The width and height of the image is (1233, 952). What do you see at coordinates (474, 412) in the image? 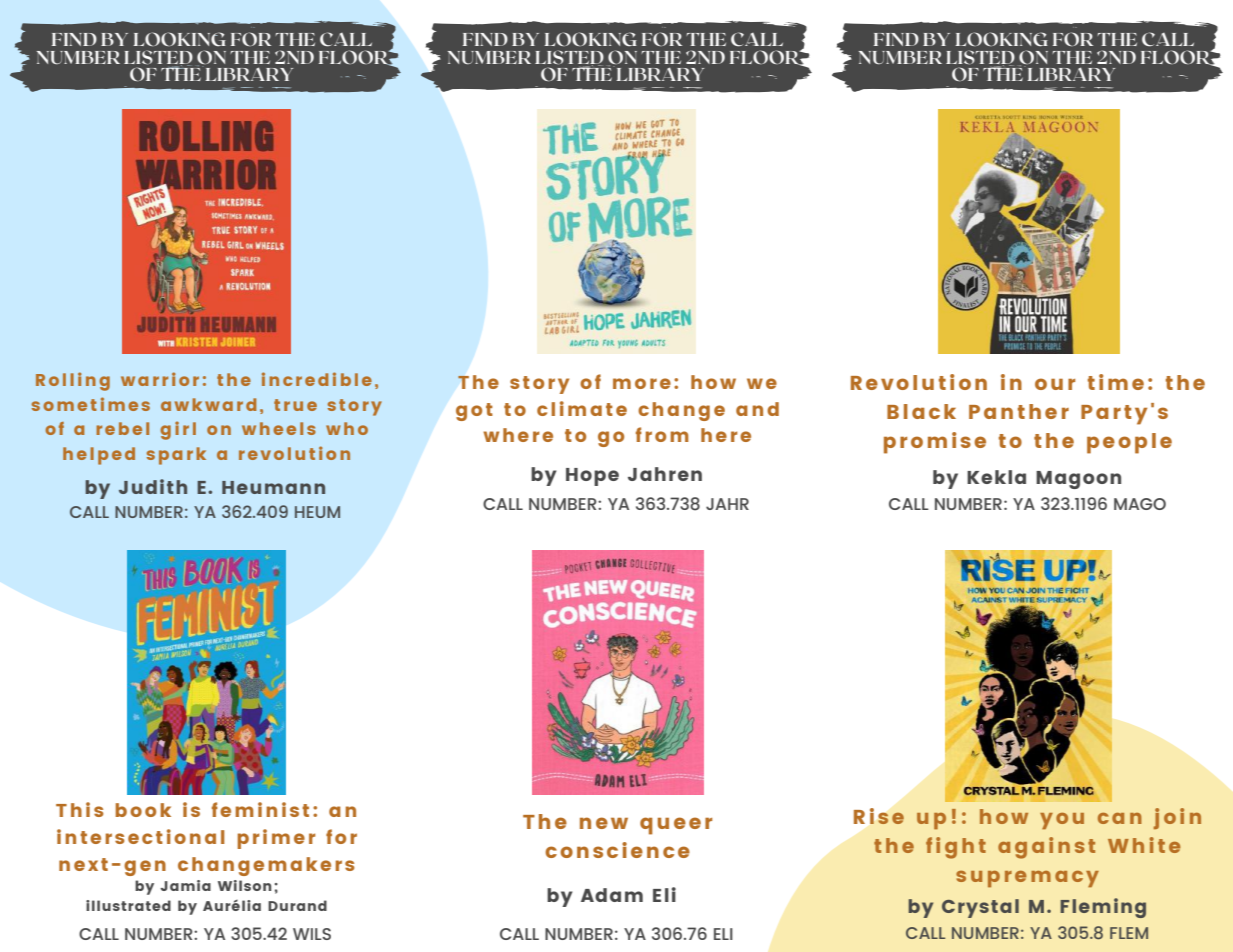
I see `got` at bounding box center [474, 412].
